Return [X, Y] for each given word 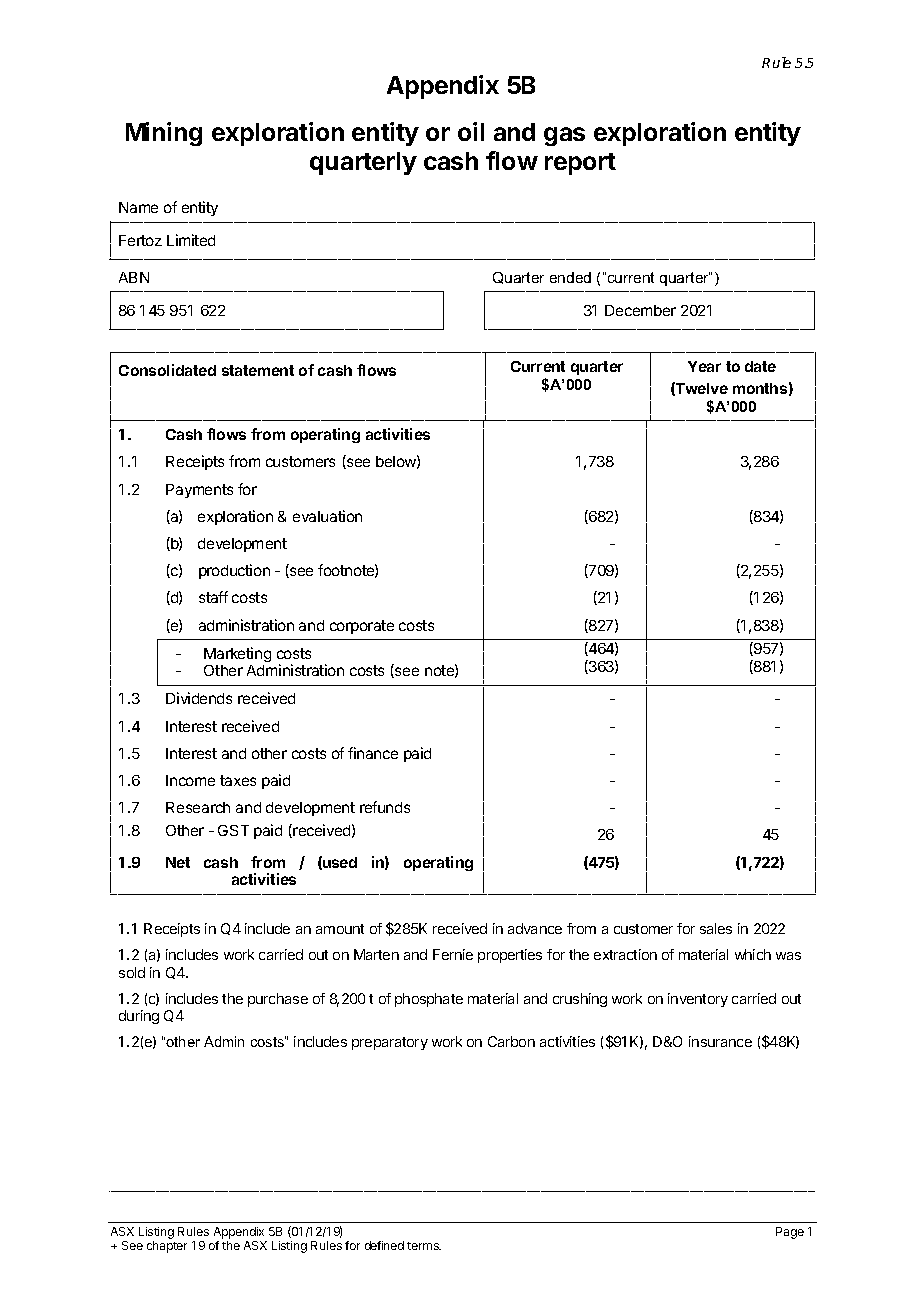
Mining [164, 134]
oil [471, 131]
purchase [278, 1000]
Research [198, 807]
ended [570, 277]
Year [704, 366]
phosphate [429, 1000]
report [580, 164]
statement [258, 370]
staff [213, 597]
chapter [167, 1247]
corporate [362, 627]
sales [716, 928]
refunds [385, 807]
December [640, 310]
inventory [698, 1000]
